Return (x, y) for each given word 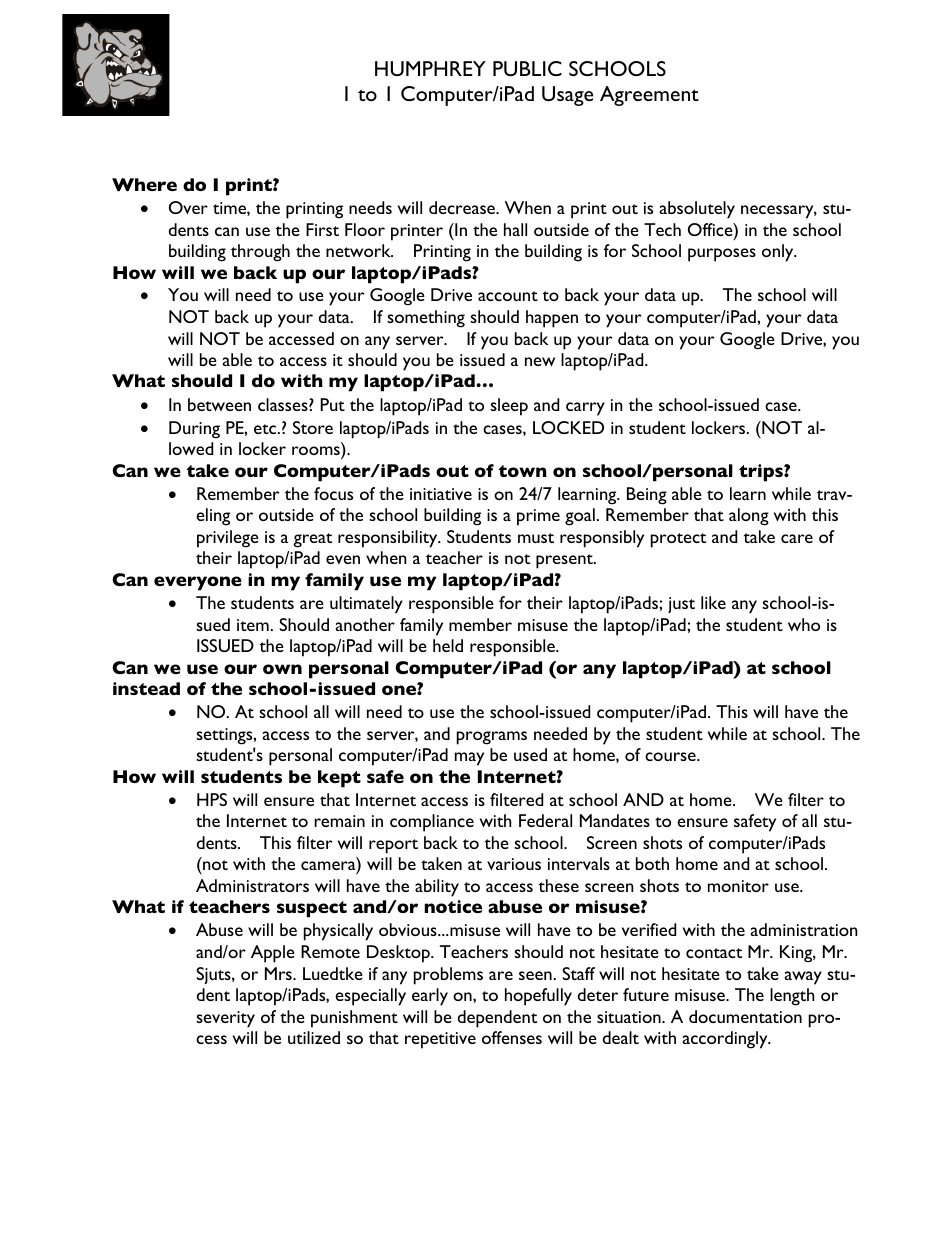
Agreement (649, 96)
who (804, 624)
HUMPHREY (430, 68)
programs (492, 738)
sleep (509, 407)
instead (146, 688)
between (219, 404)
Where (144, 184)
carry (585, 409)
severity (225, 1019)
